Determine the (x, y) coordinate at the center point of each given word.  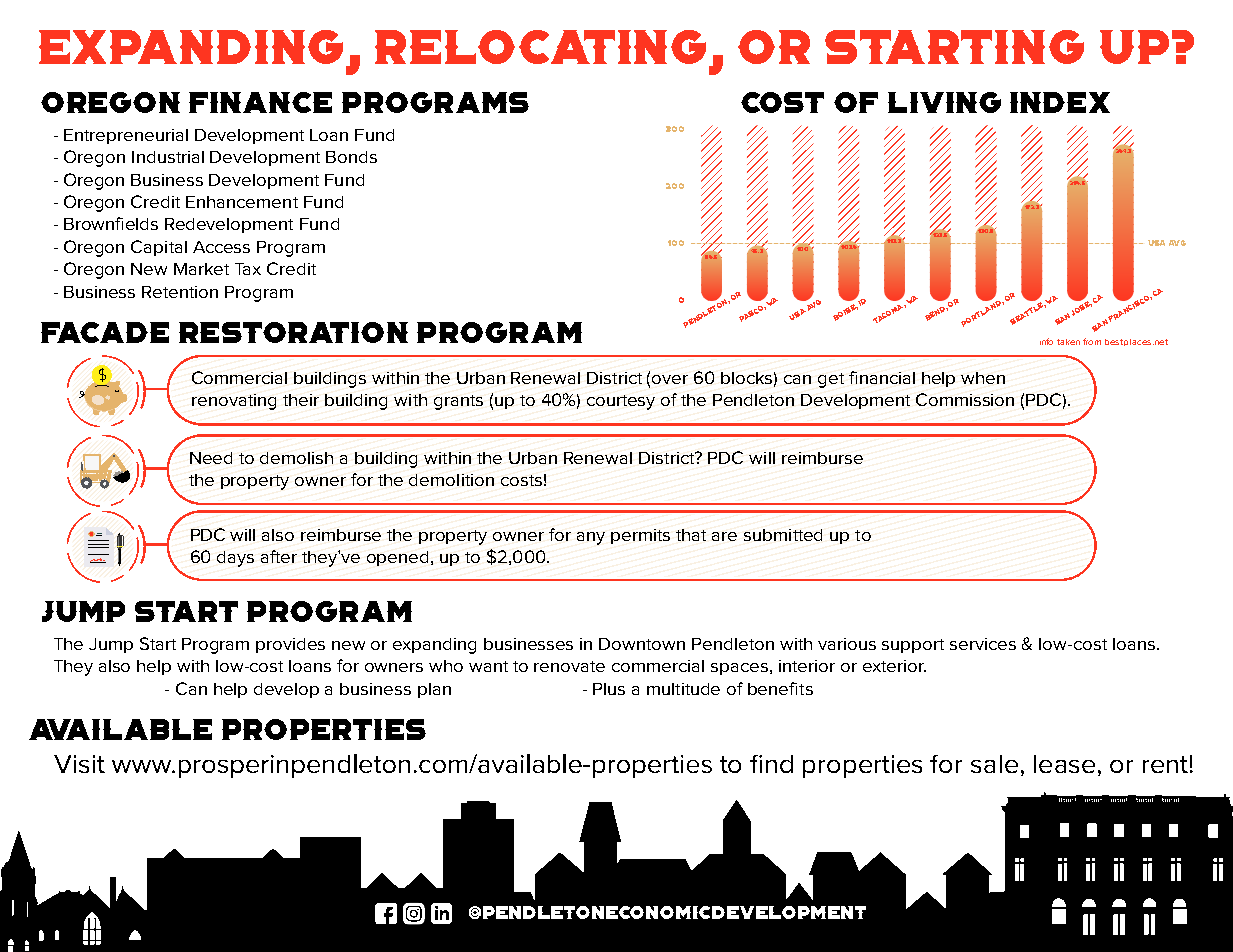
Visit (79, 764)
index (1060, 102)
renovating (234, 402)
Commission (965, 399)
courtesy (621, 402)
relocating (542, 48)
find (771, 764)
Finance (260, 102)
